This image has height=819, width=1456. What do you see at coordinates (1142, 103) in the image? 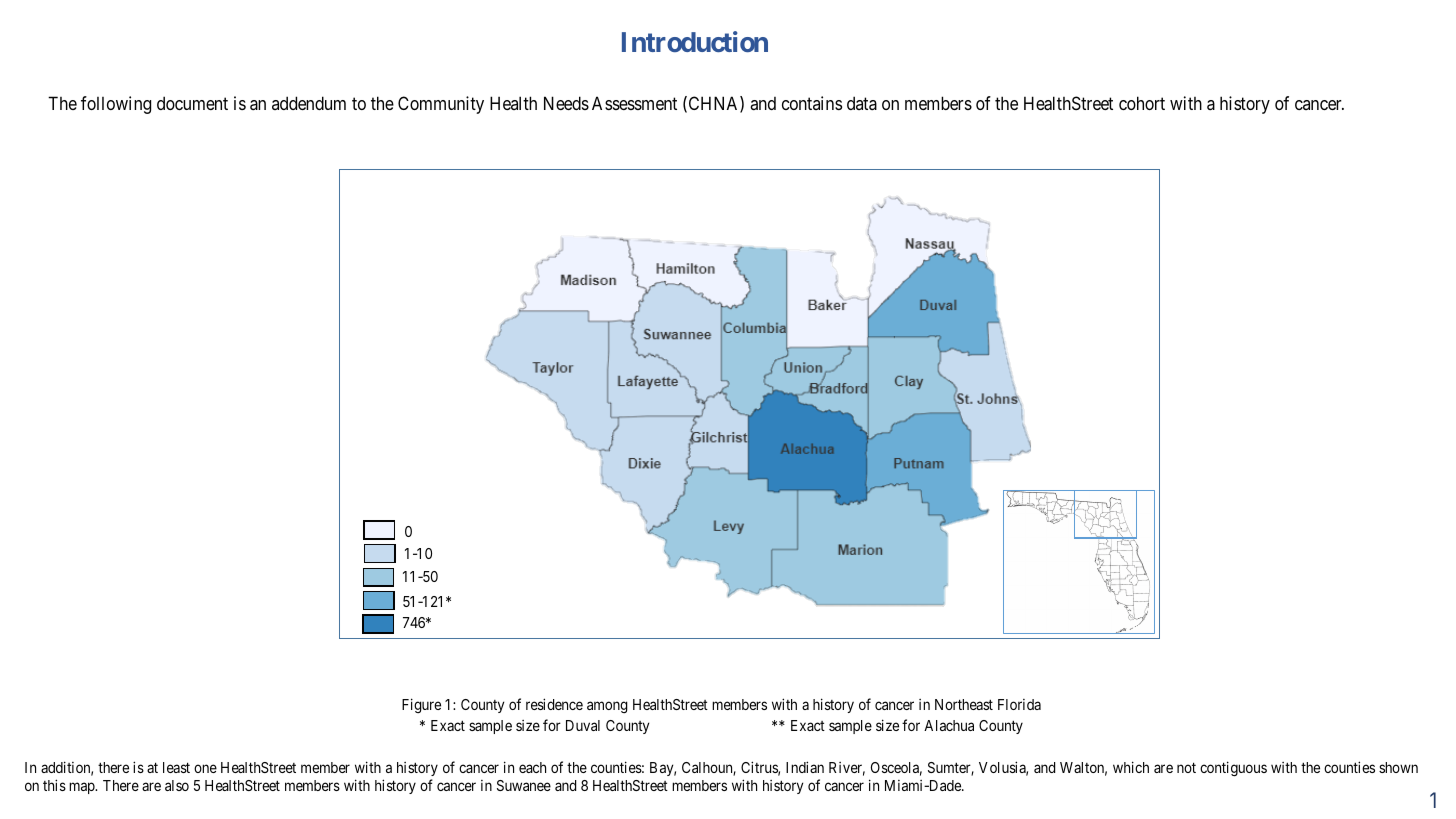
I see `cohort` at bounding box center [1142, 103].
